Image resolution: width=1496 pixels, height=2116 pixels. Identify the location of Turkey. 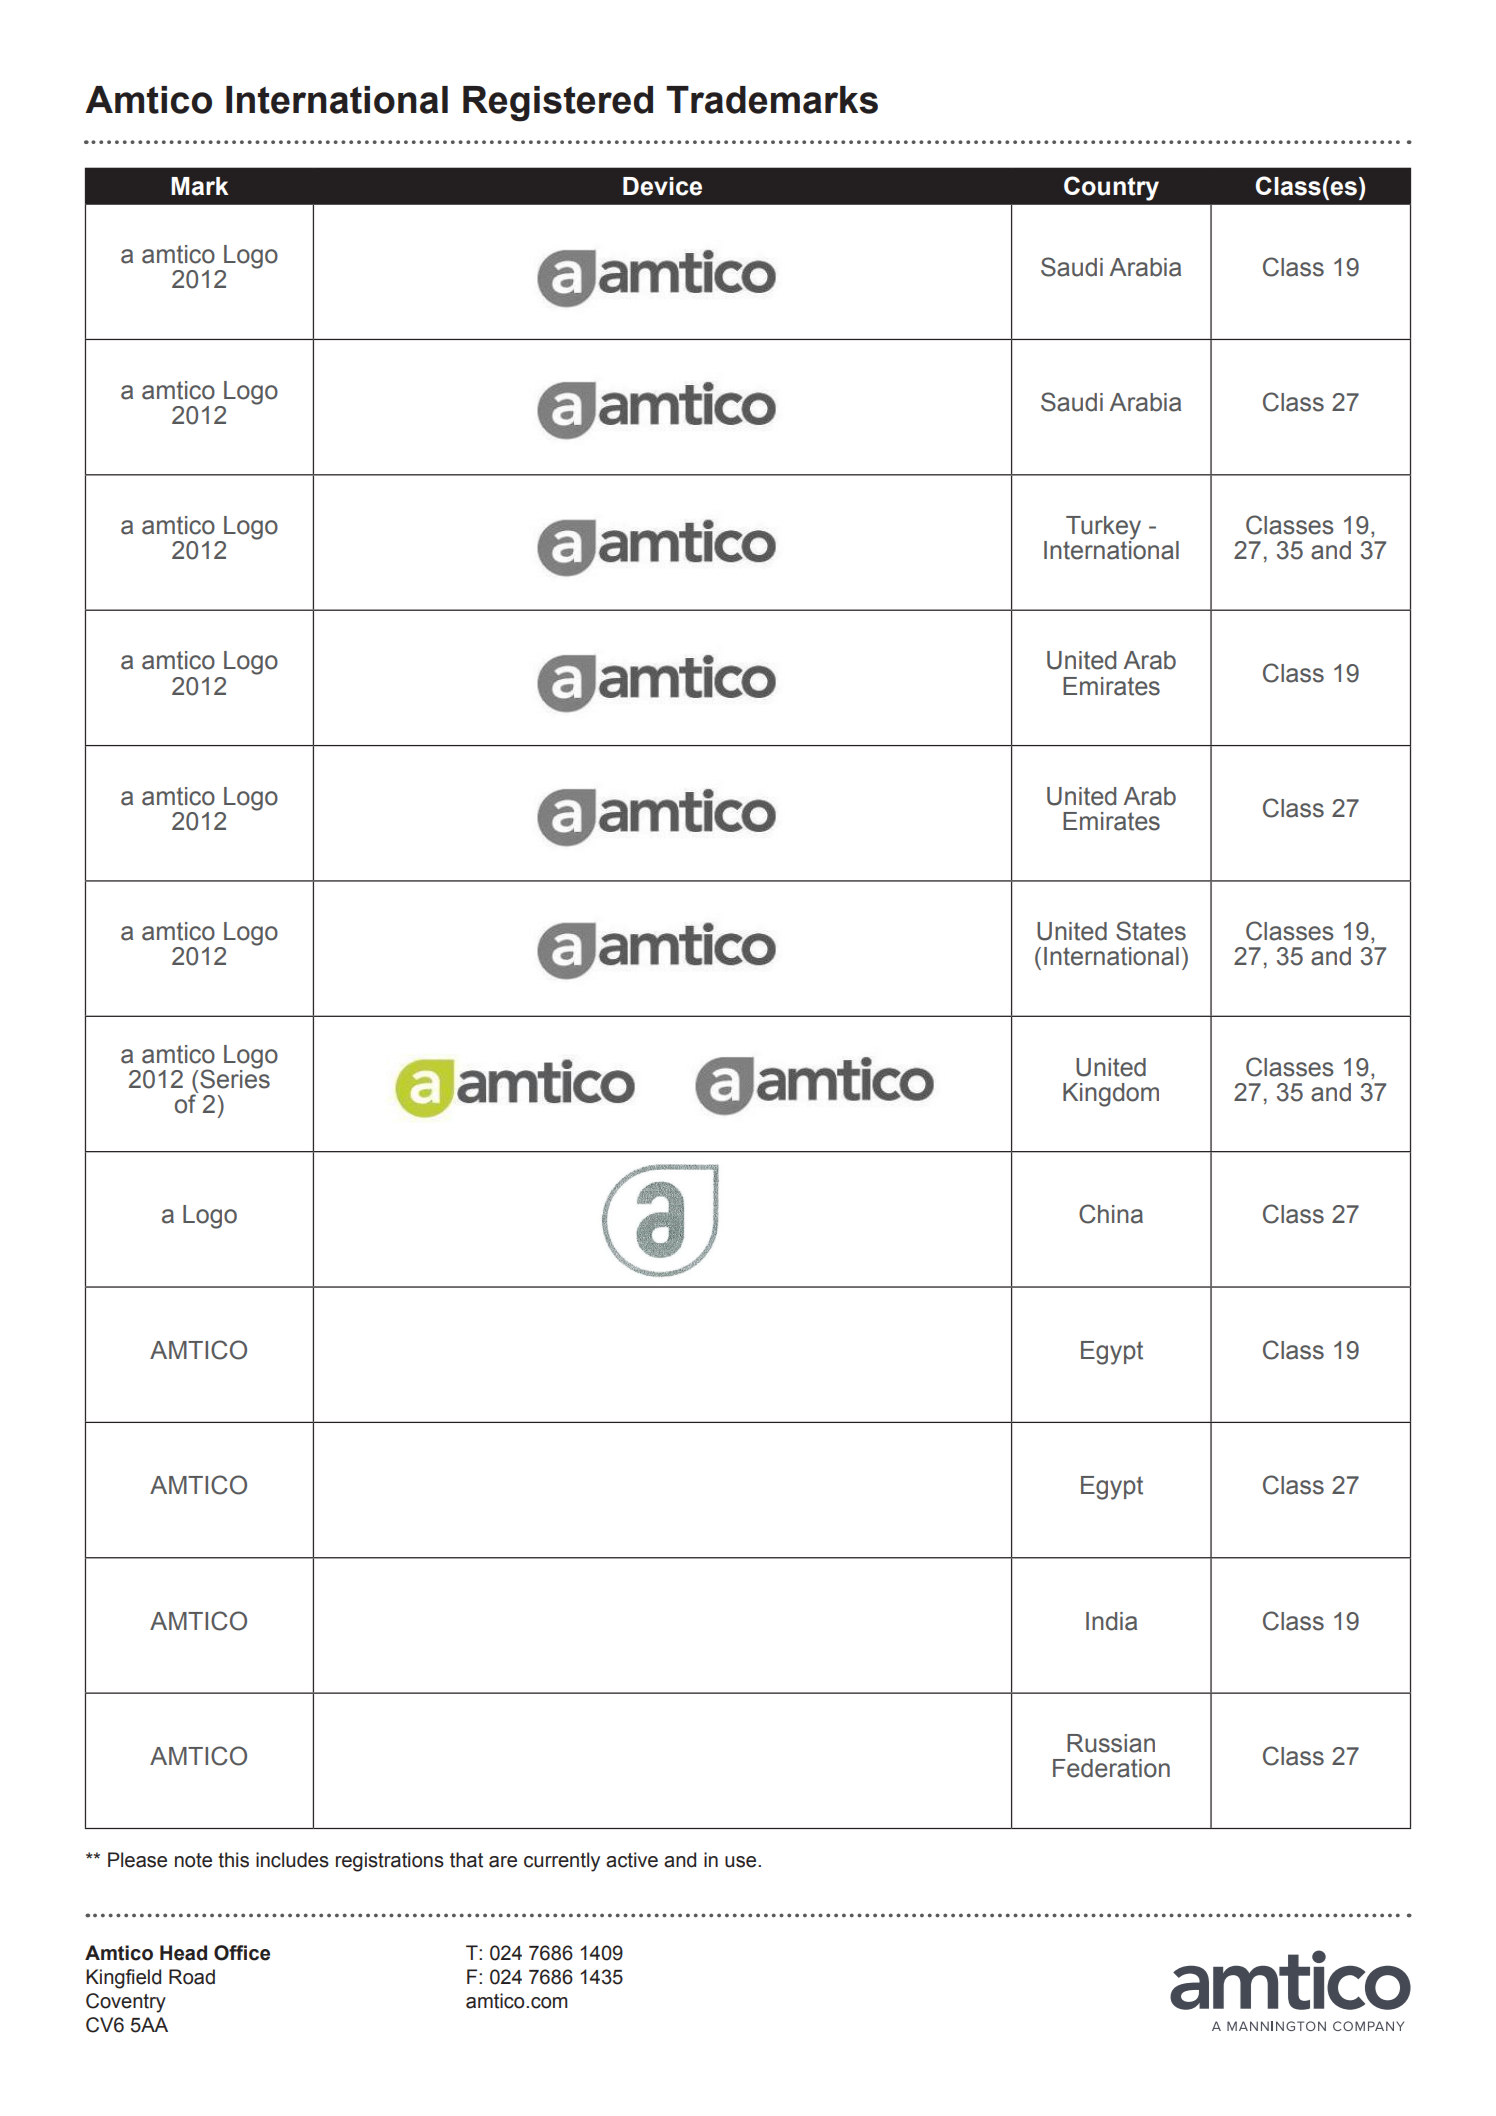
(1103, 529).
